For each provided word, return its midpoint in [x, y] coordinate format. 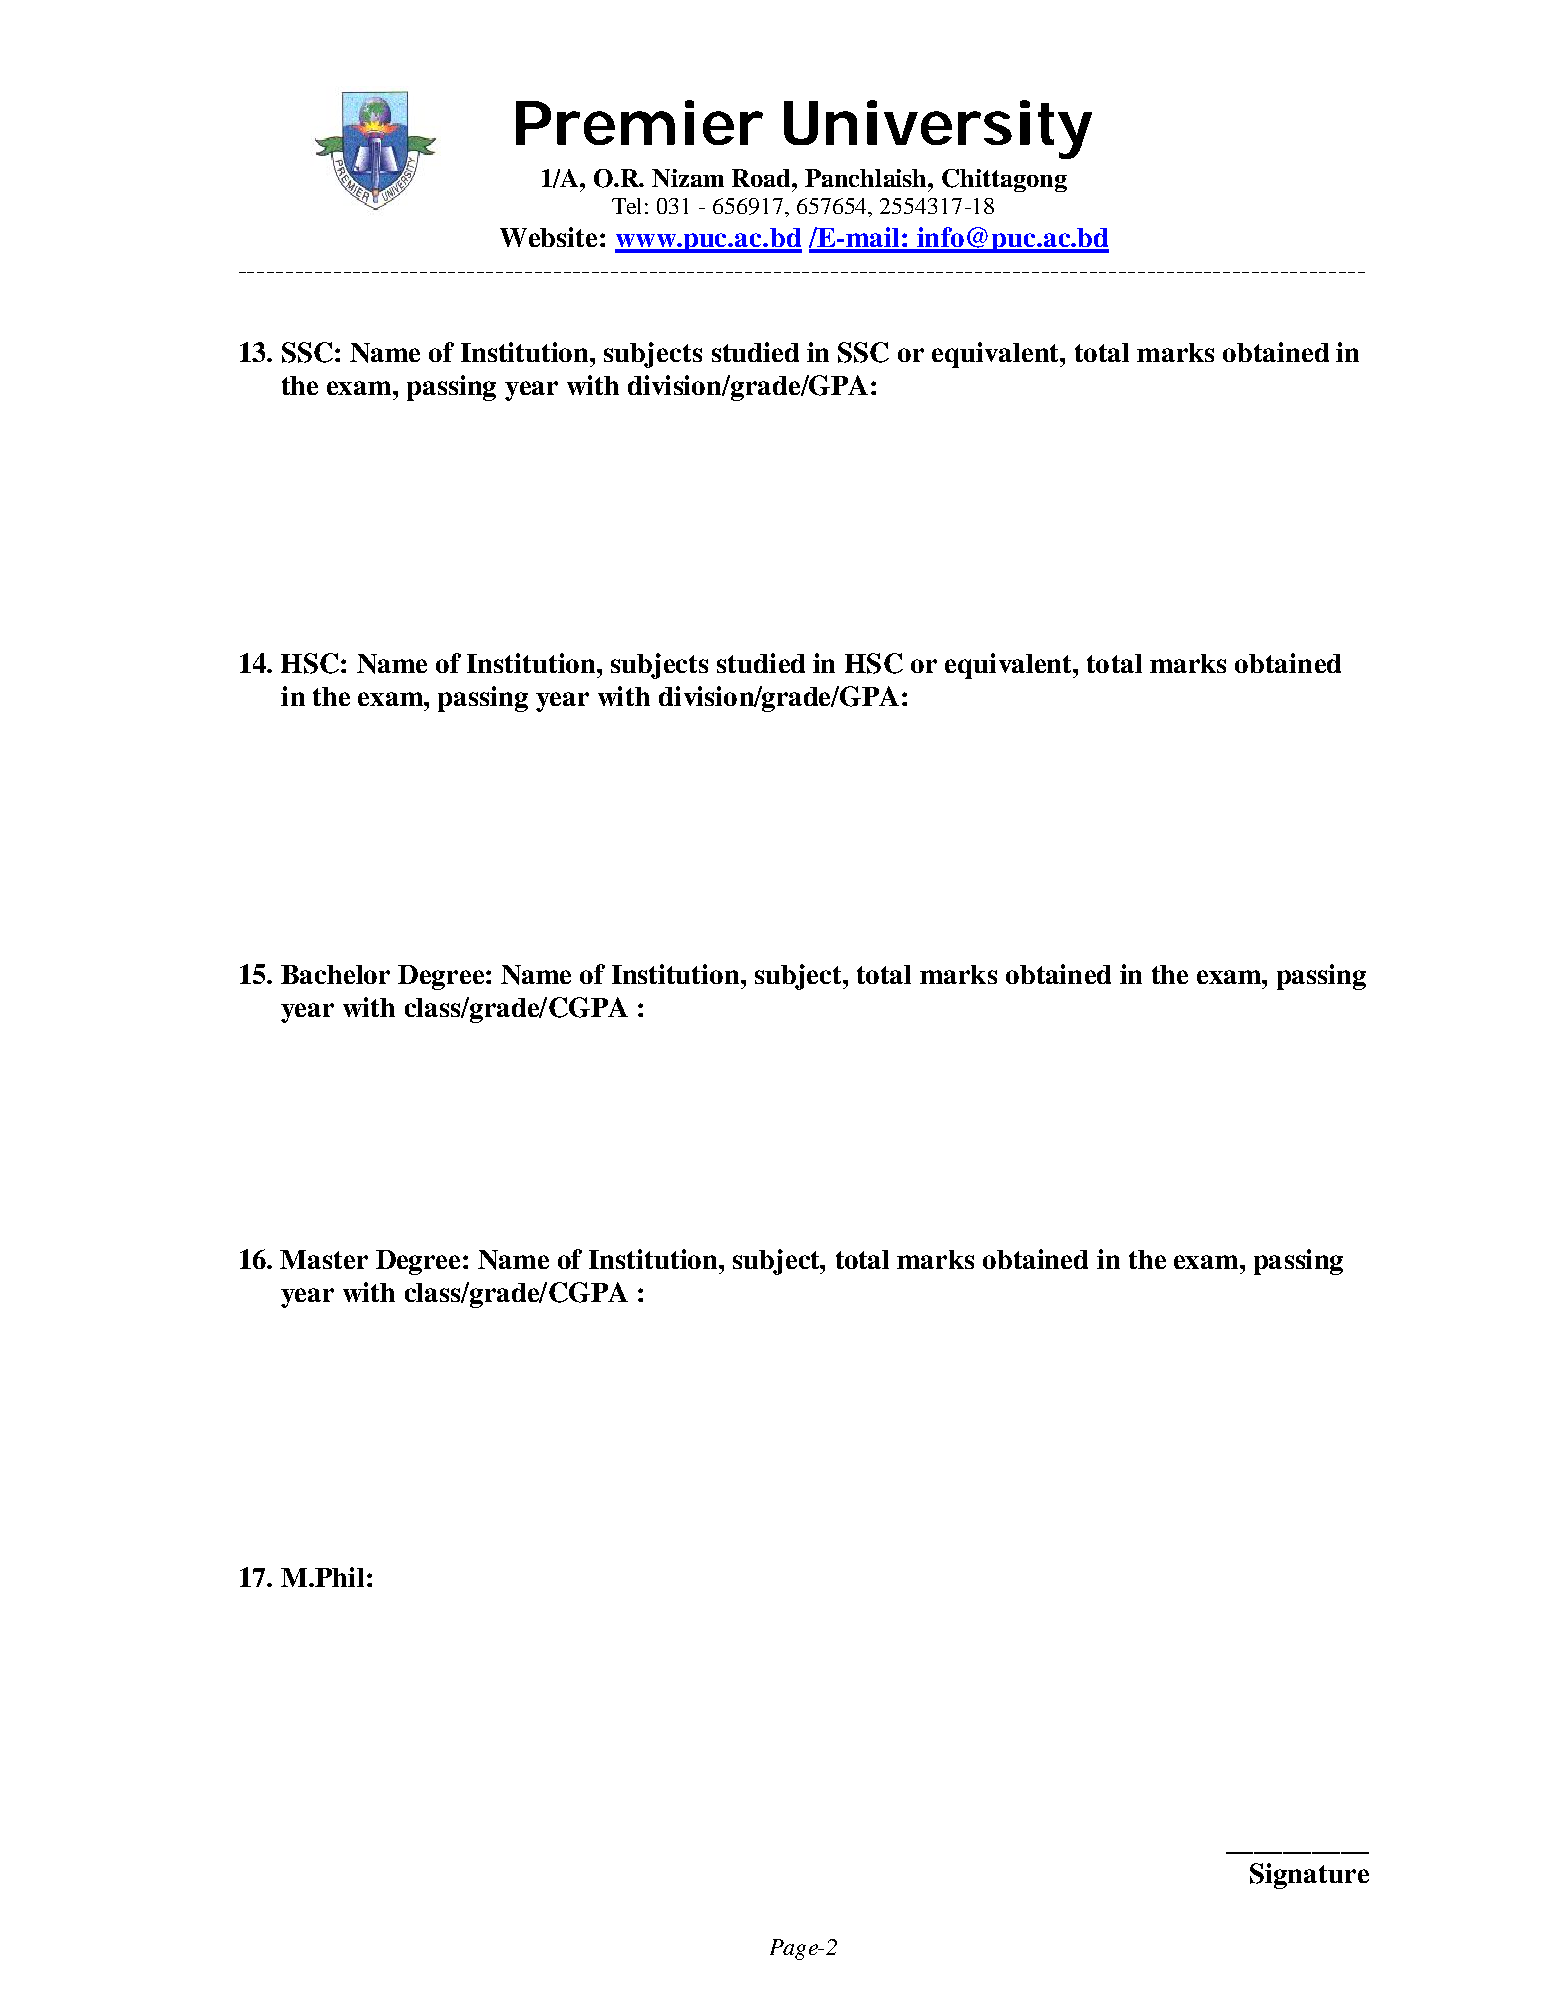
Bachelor [335, 974]
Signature [1309, 1876]
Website [548, 237]
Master [324, 1259]
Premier [638, 122]
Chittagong [1004, 180]
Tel [626, 206]
